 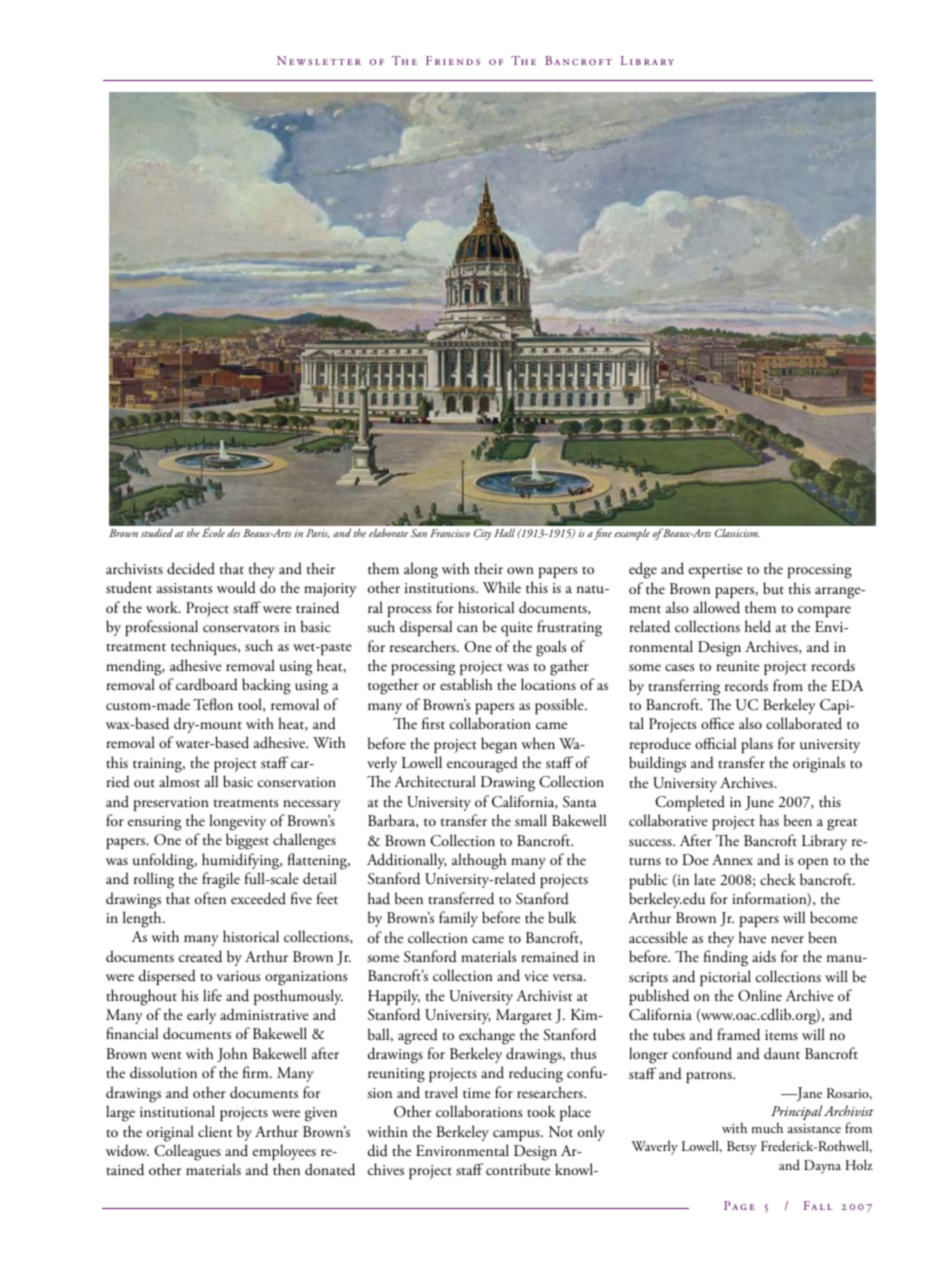 What do you see at coordinates (187, 1152) in the screenshot?
I see `Colleagues` at bounding box center [187, 1152].
